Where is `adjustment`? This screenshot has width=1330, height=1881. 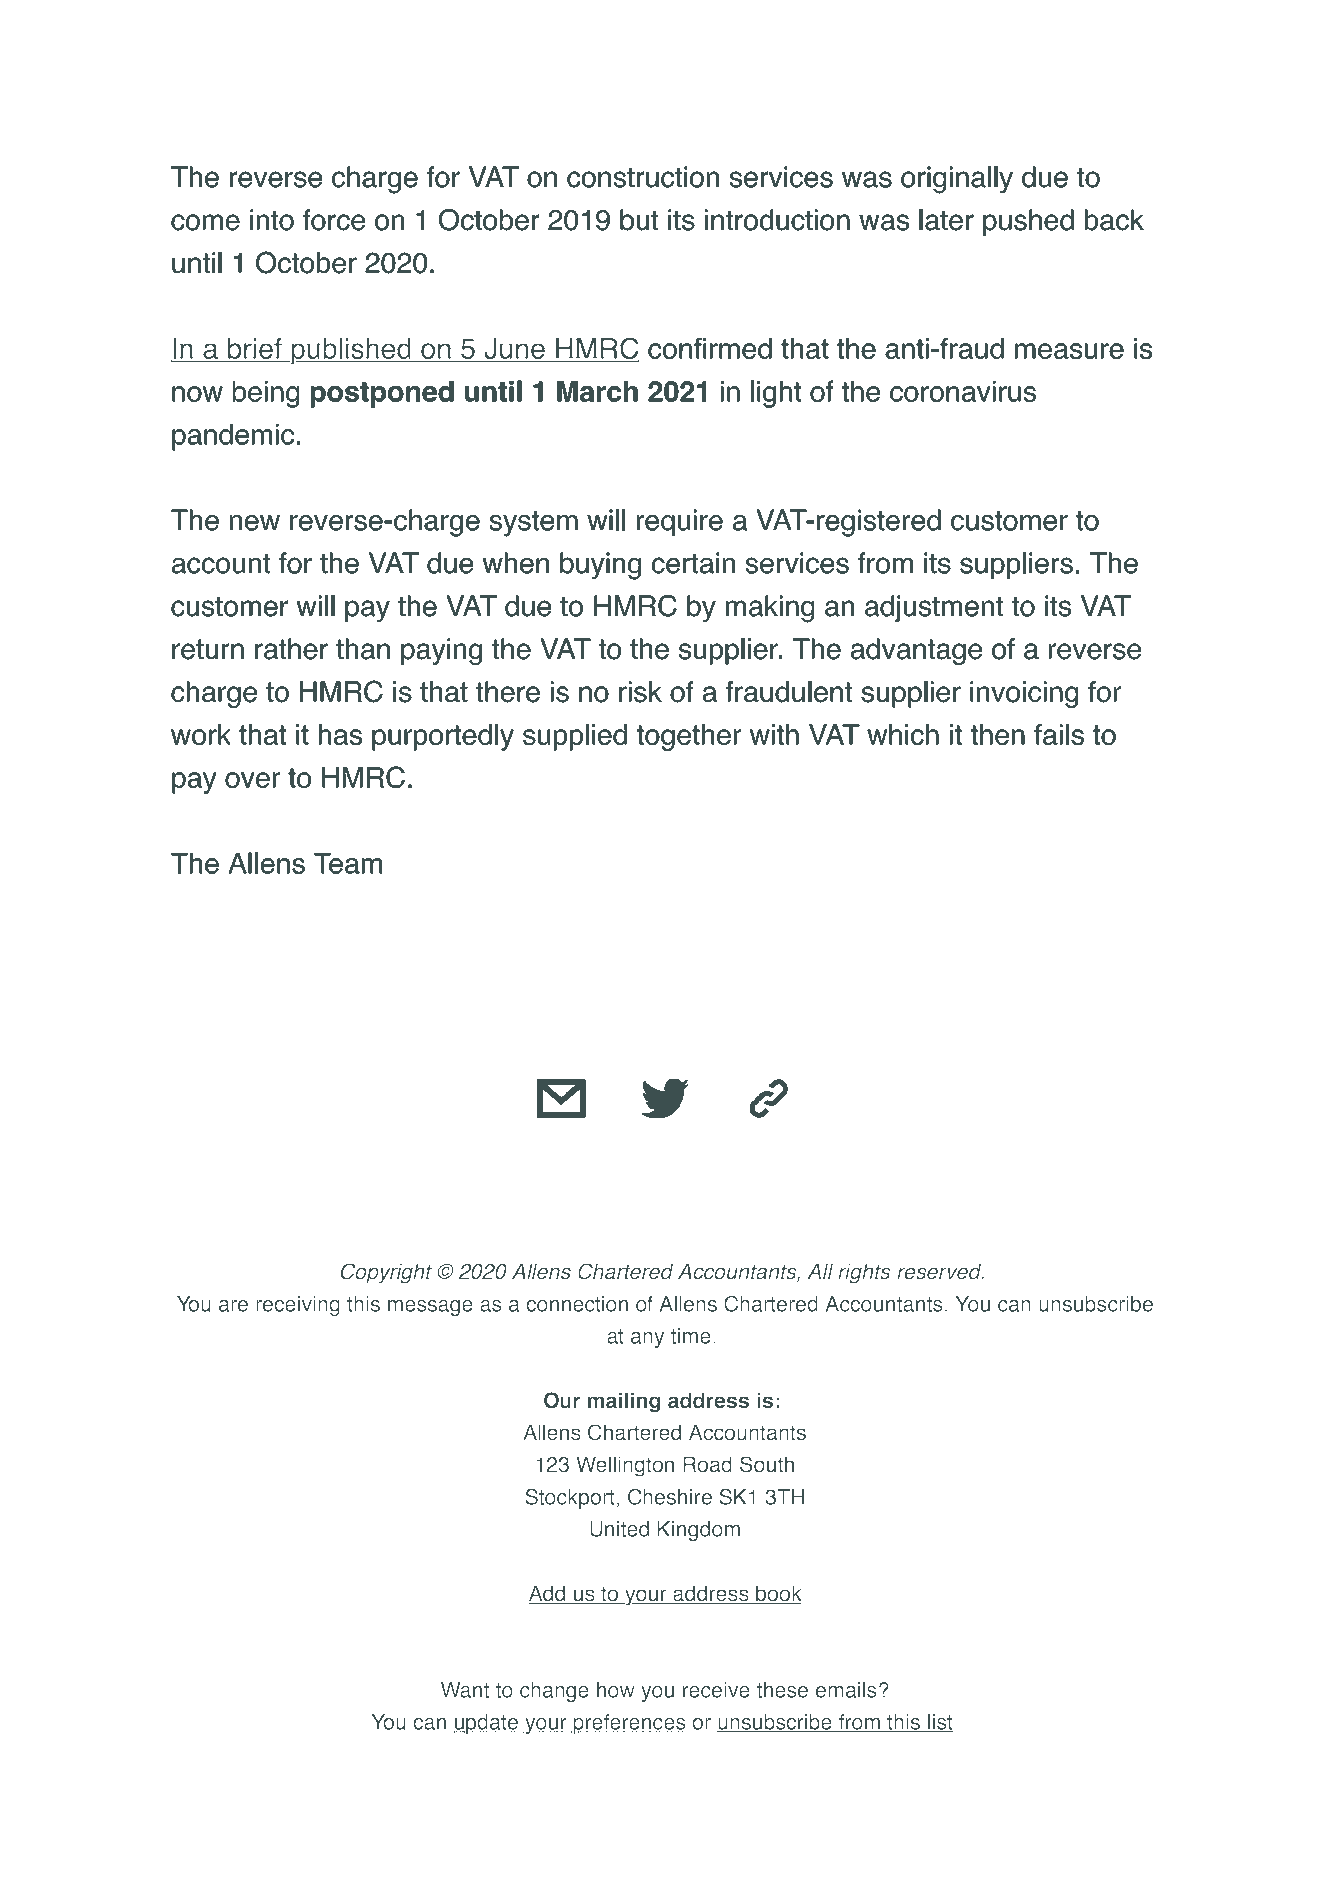
adjustment is located at coordinates (934, 608).
